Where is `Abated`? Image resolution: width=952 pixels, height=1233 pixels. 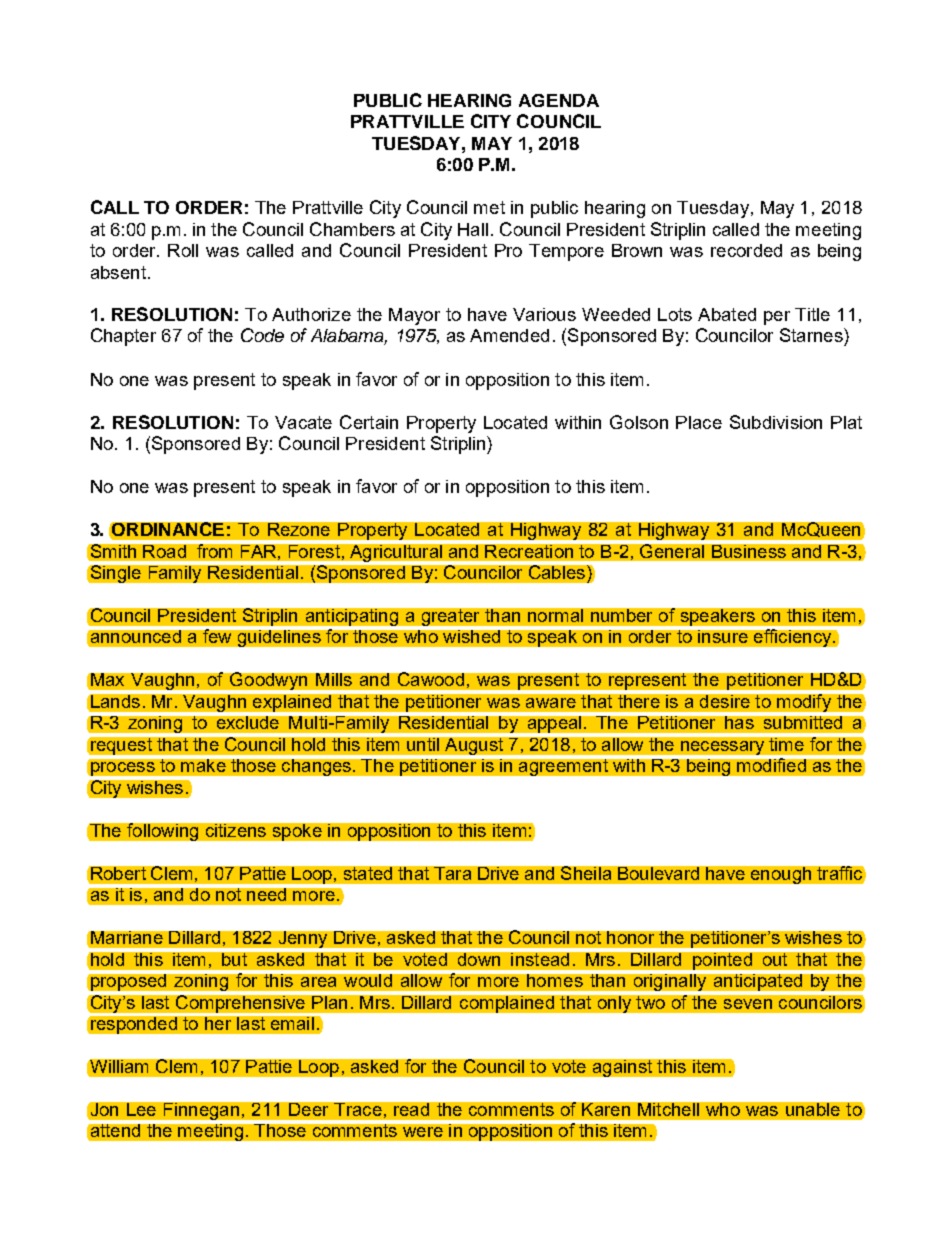
Abated is located at coordinates (727, 314).
